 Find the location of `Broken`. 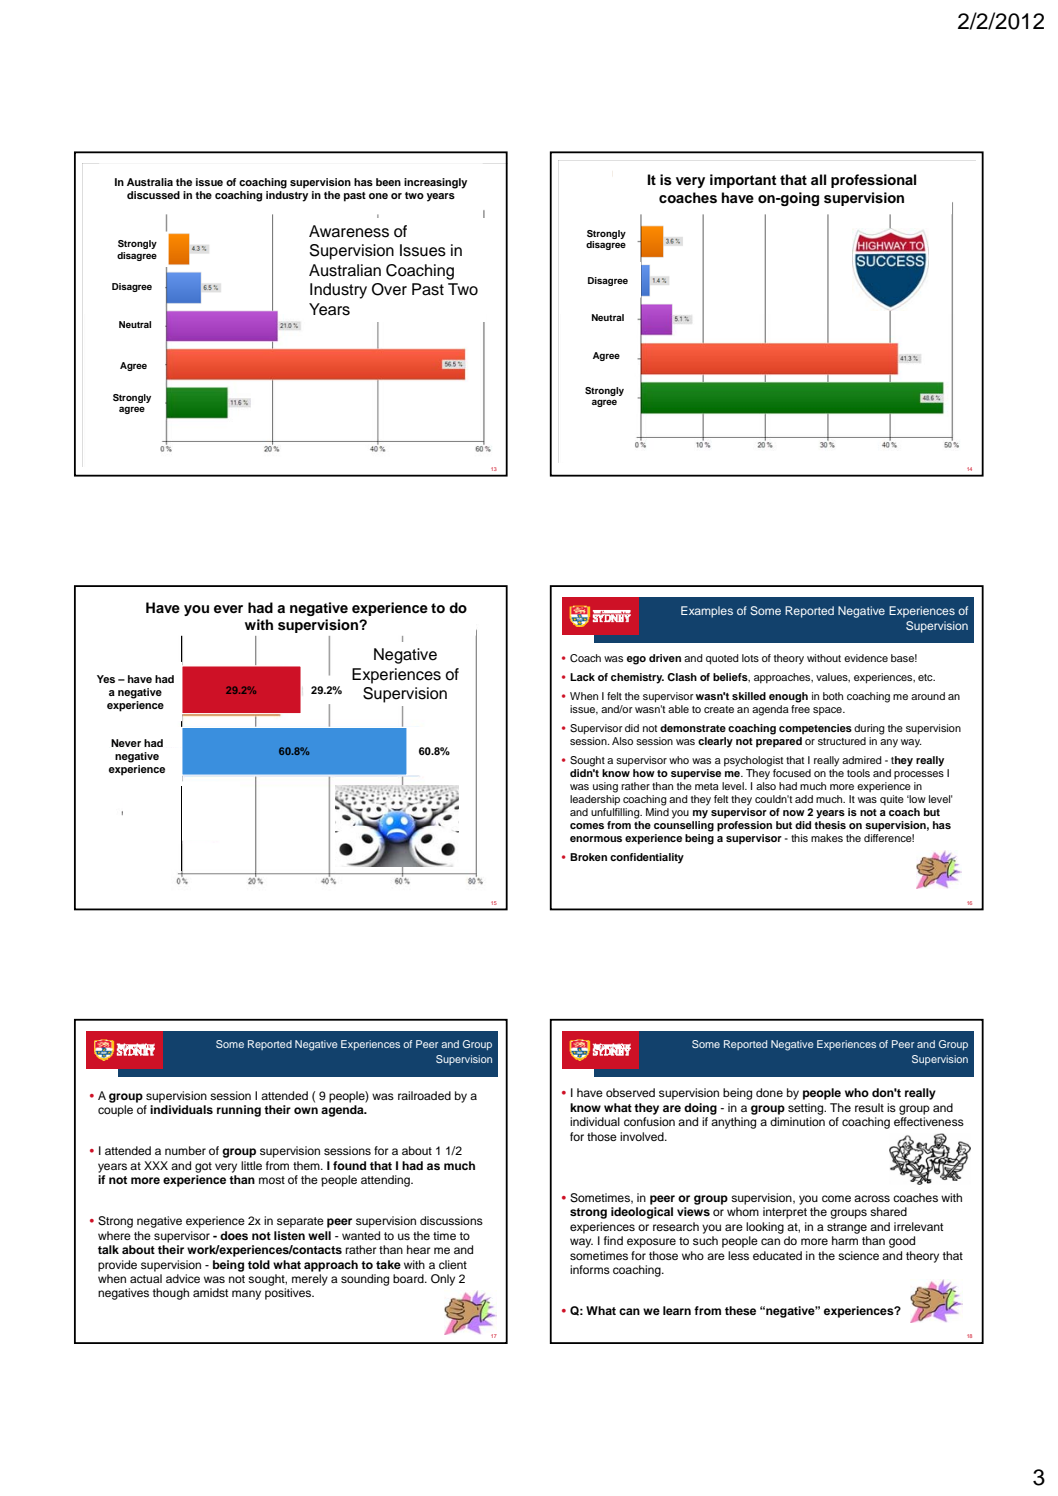

Broken is located at coordinates (588, 857).
